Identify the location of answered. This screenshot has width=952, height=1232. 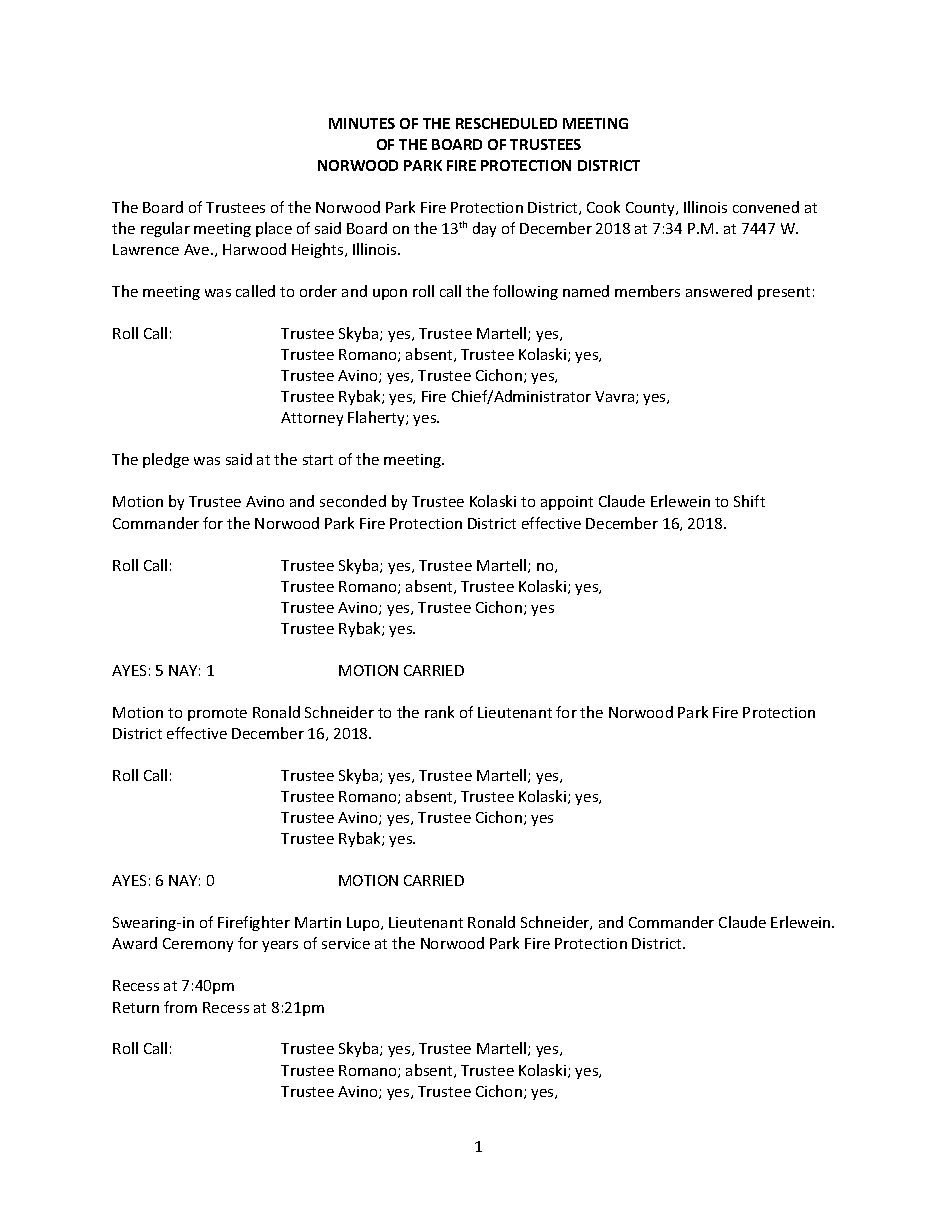
(719, 291).
